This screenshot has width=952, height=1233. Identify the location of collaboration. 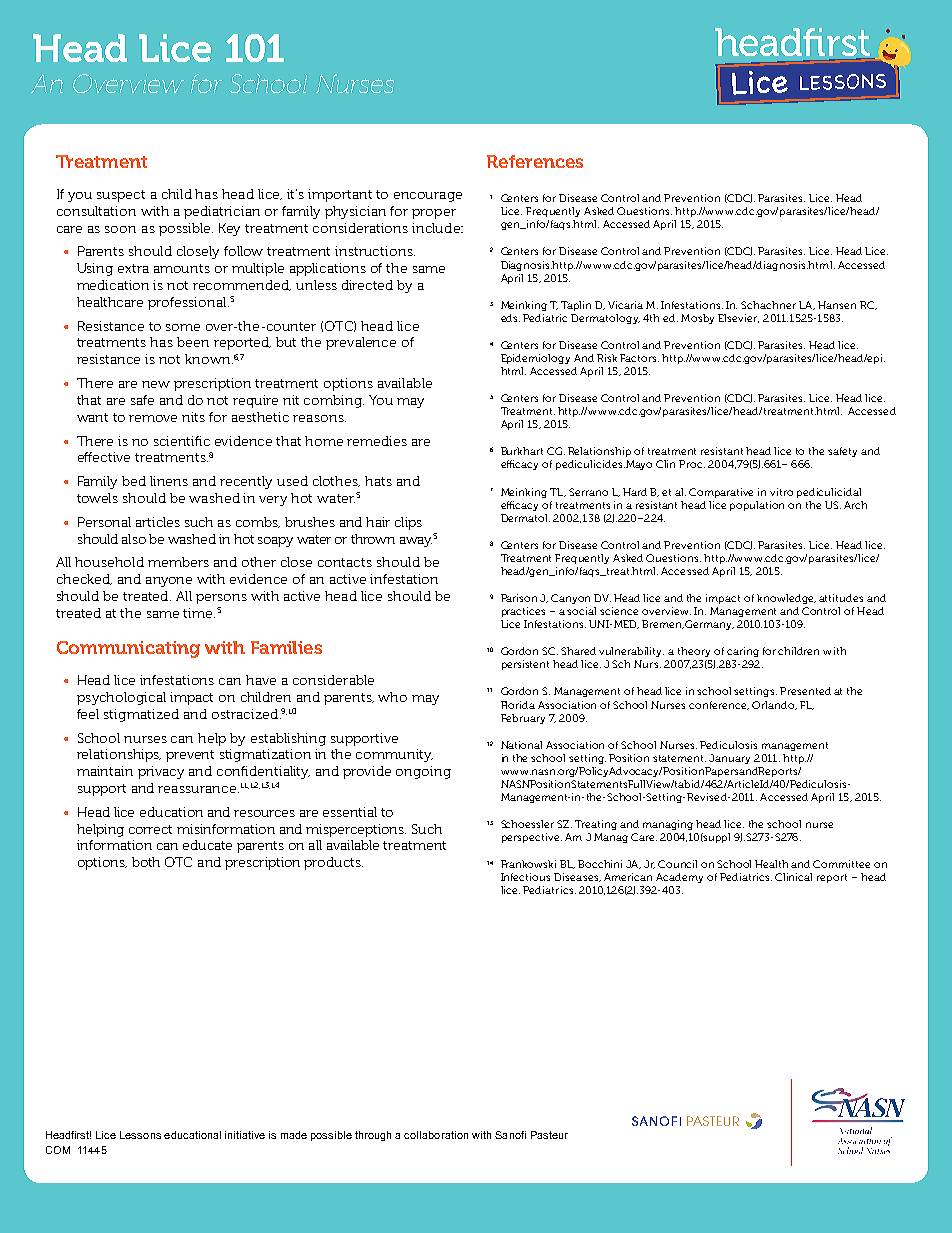
(436, 1135).
